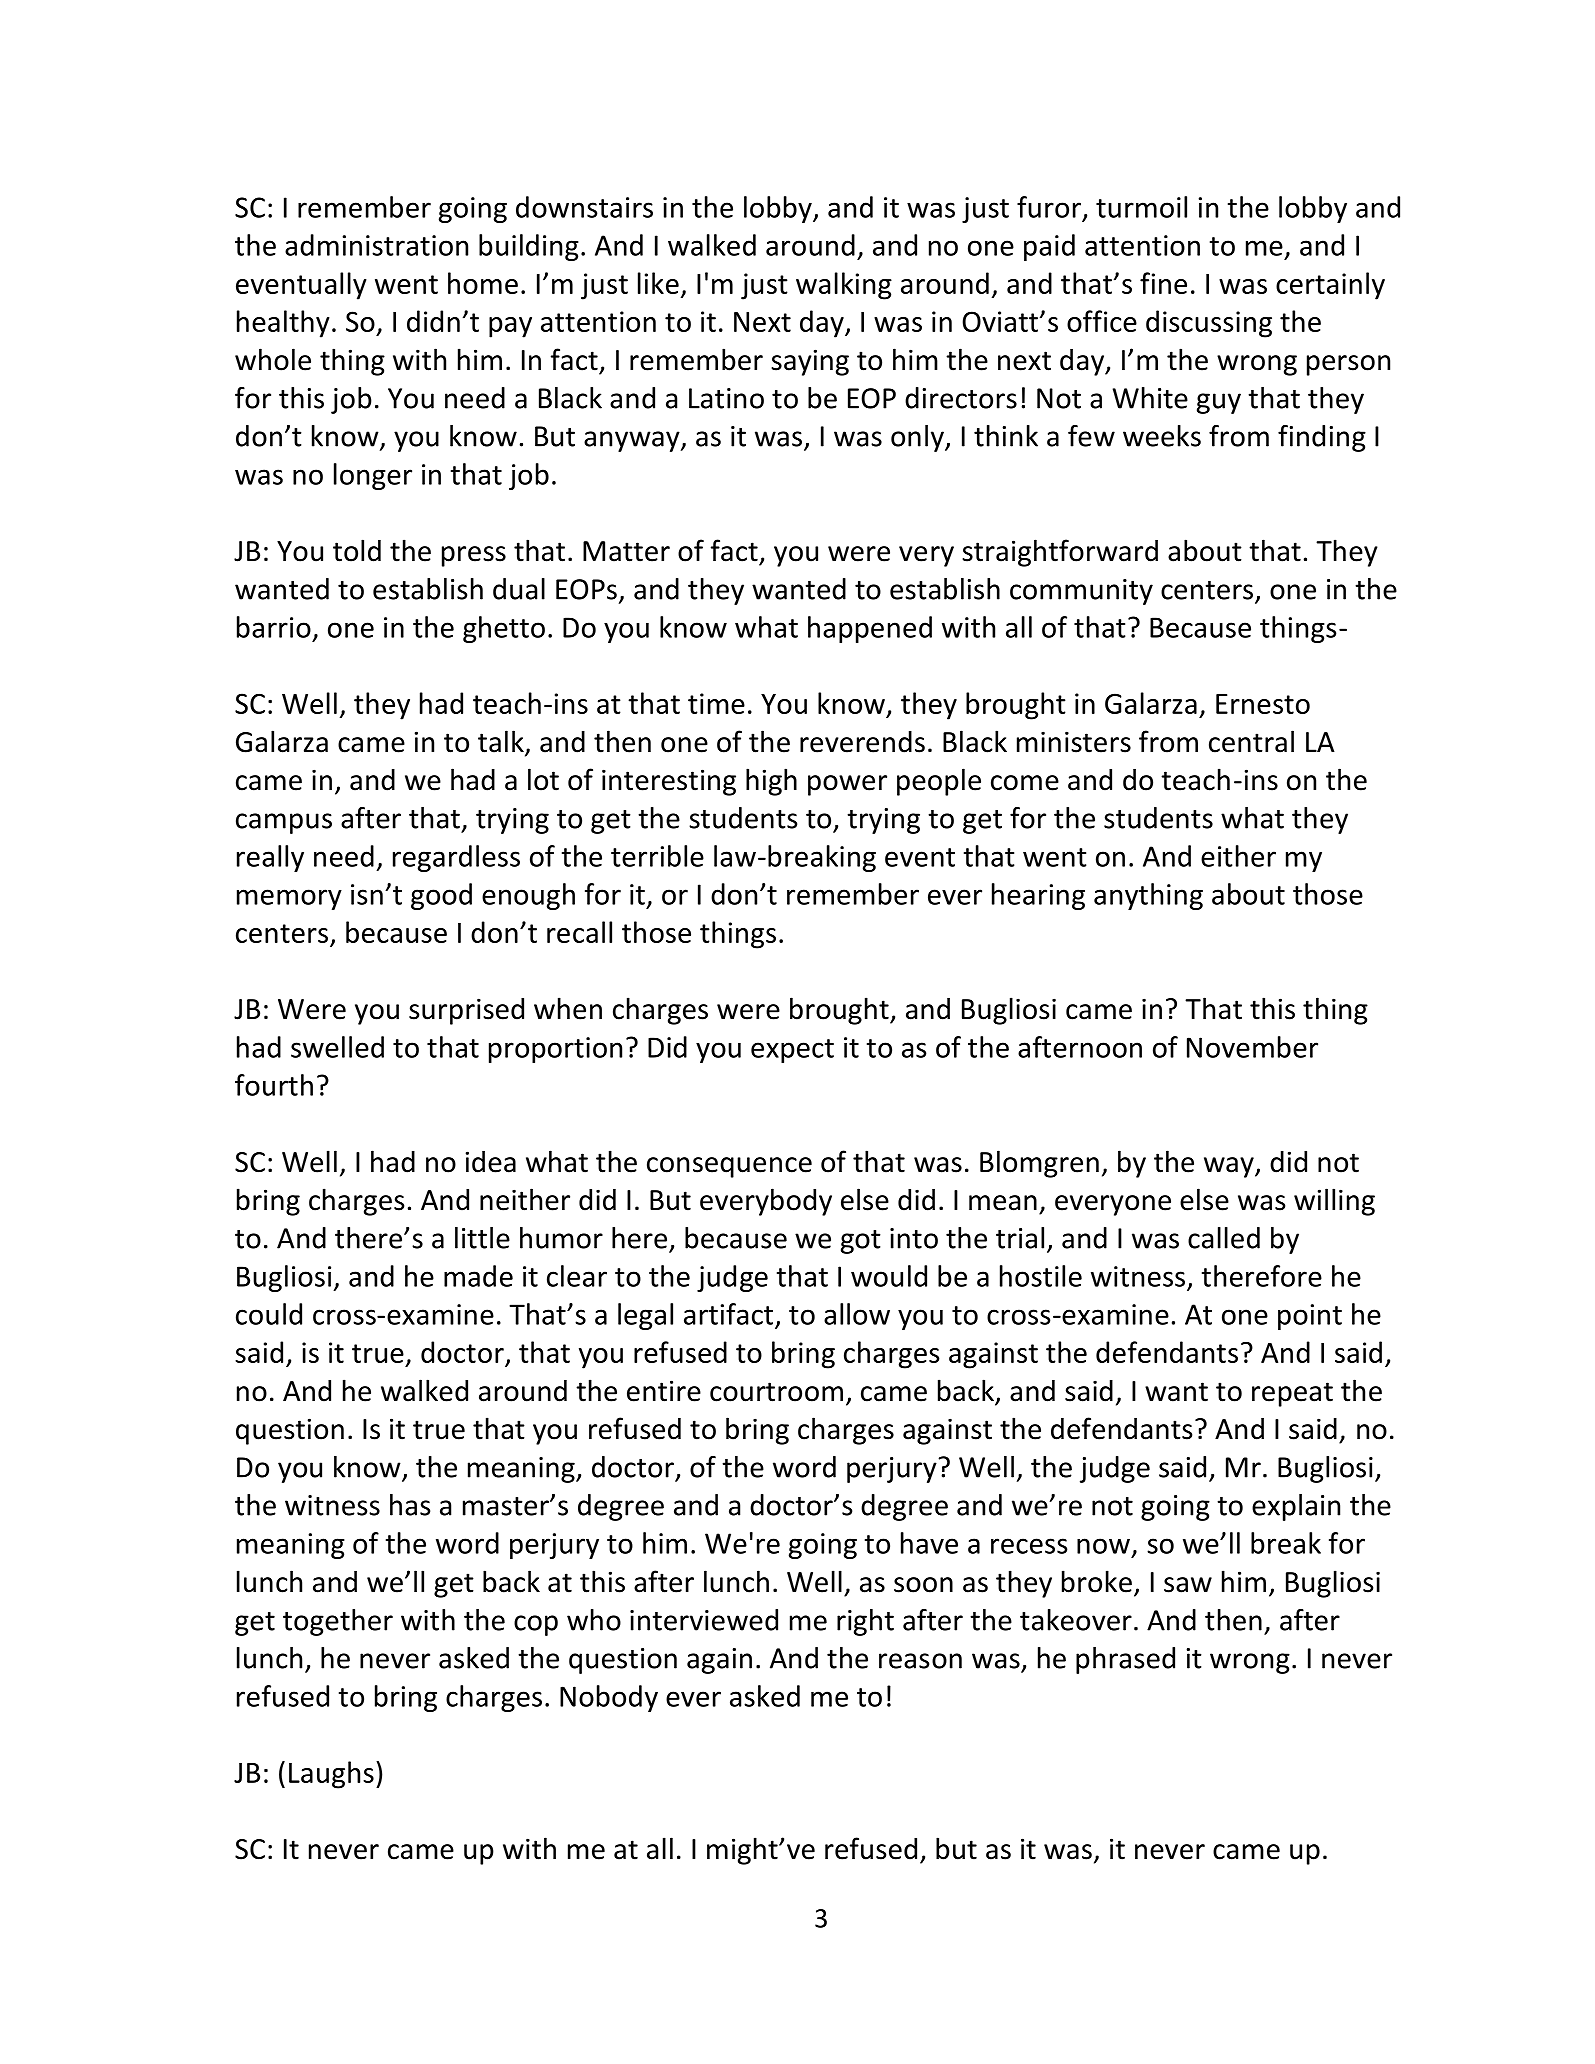 The image size is (1595, 2064). I want to click on expect, so click(792, 1051).
